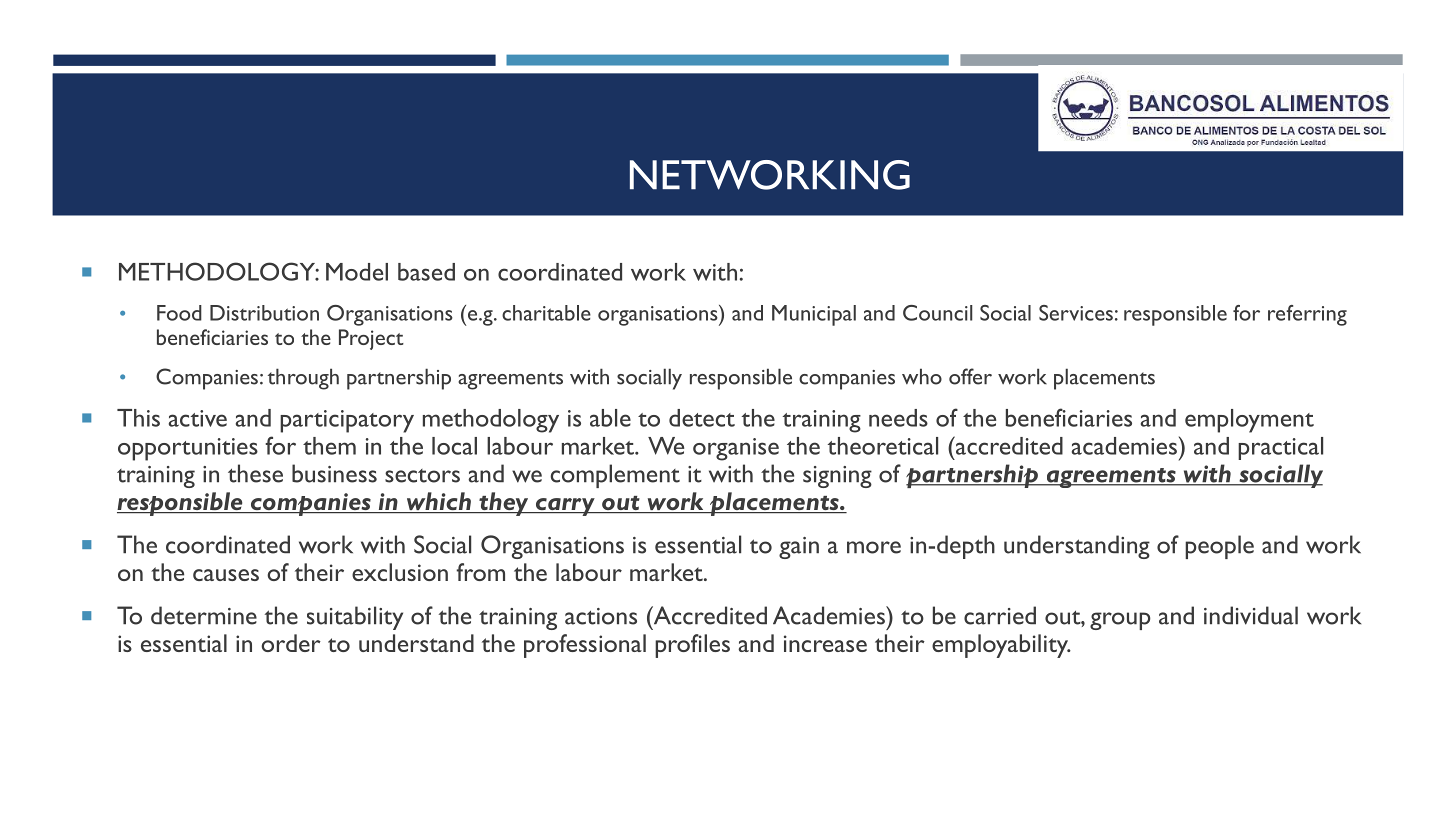 The width and height of the image is (1456, 819). Describe the element at coordinates (291, 643) in the image. I see `order` at that location.
